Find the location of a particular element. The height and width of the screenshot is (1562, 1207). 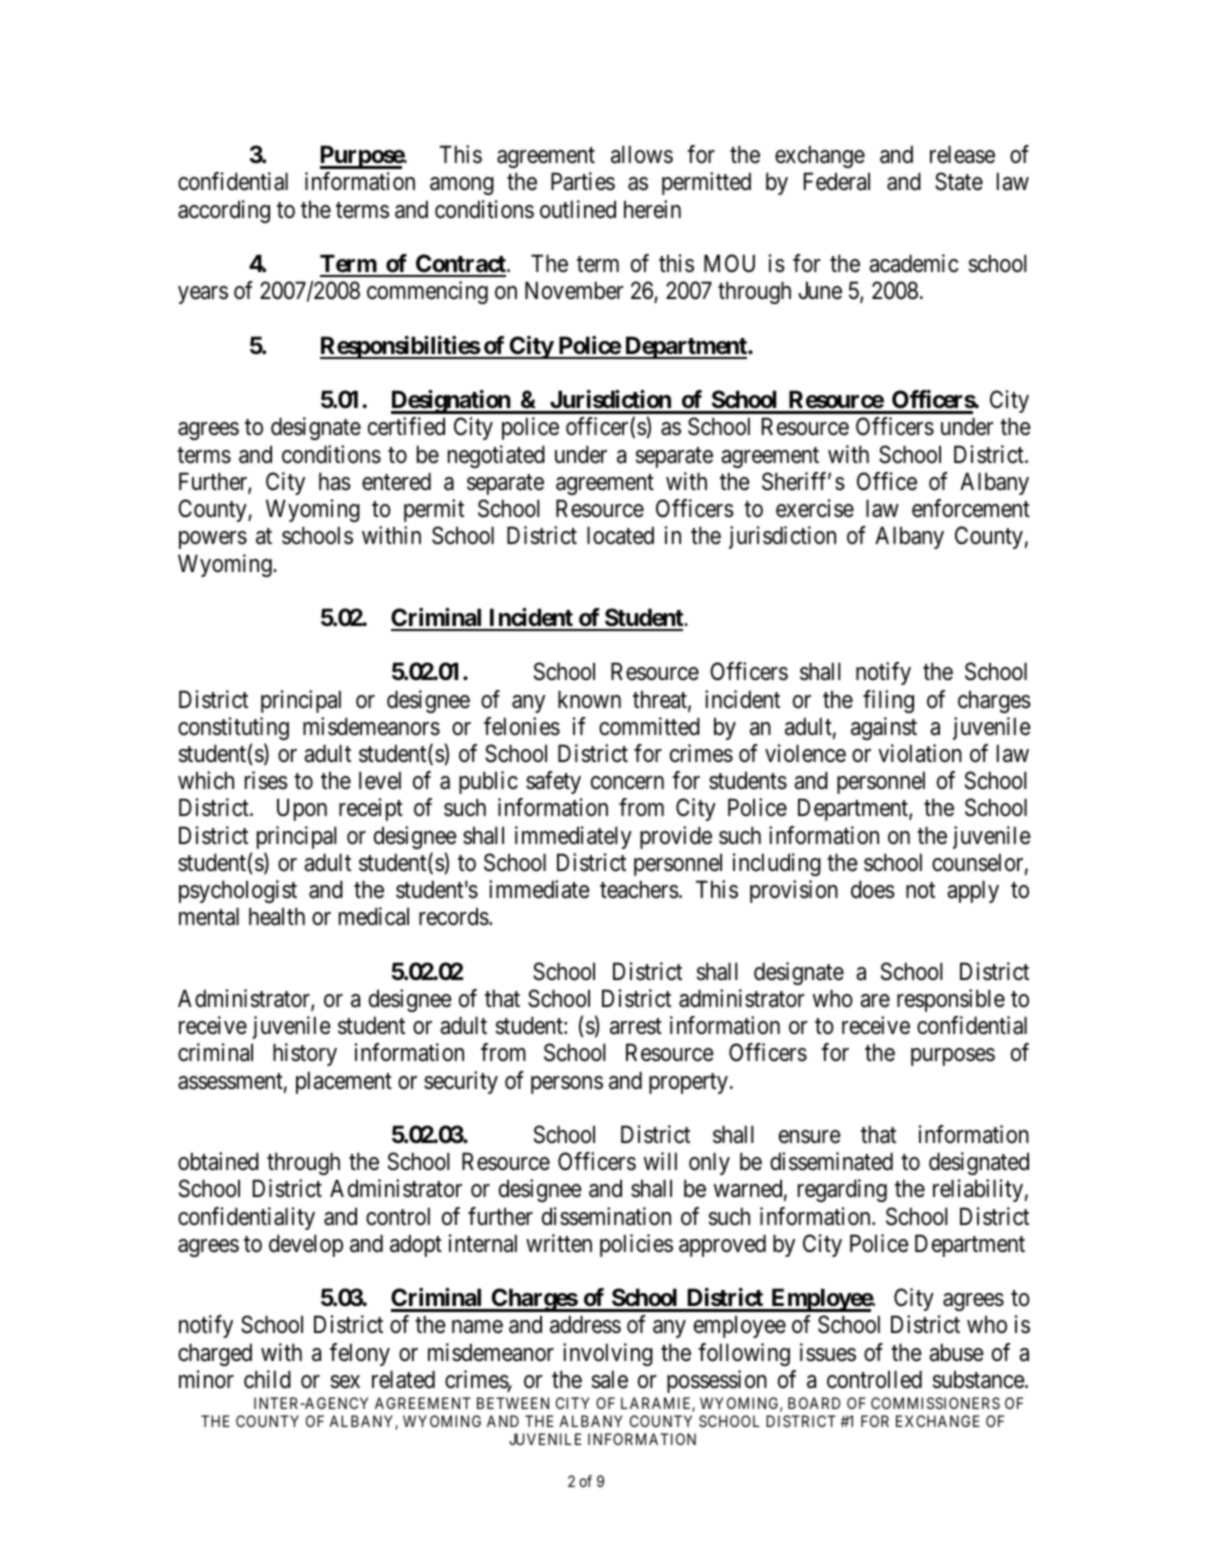

Parties is located at coordinates (583, 181).
